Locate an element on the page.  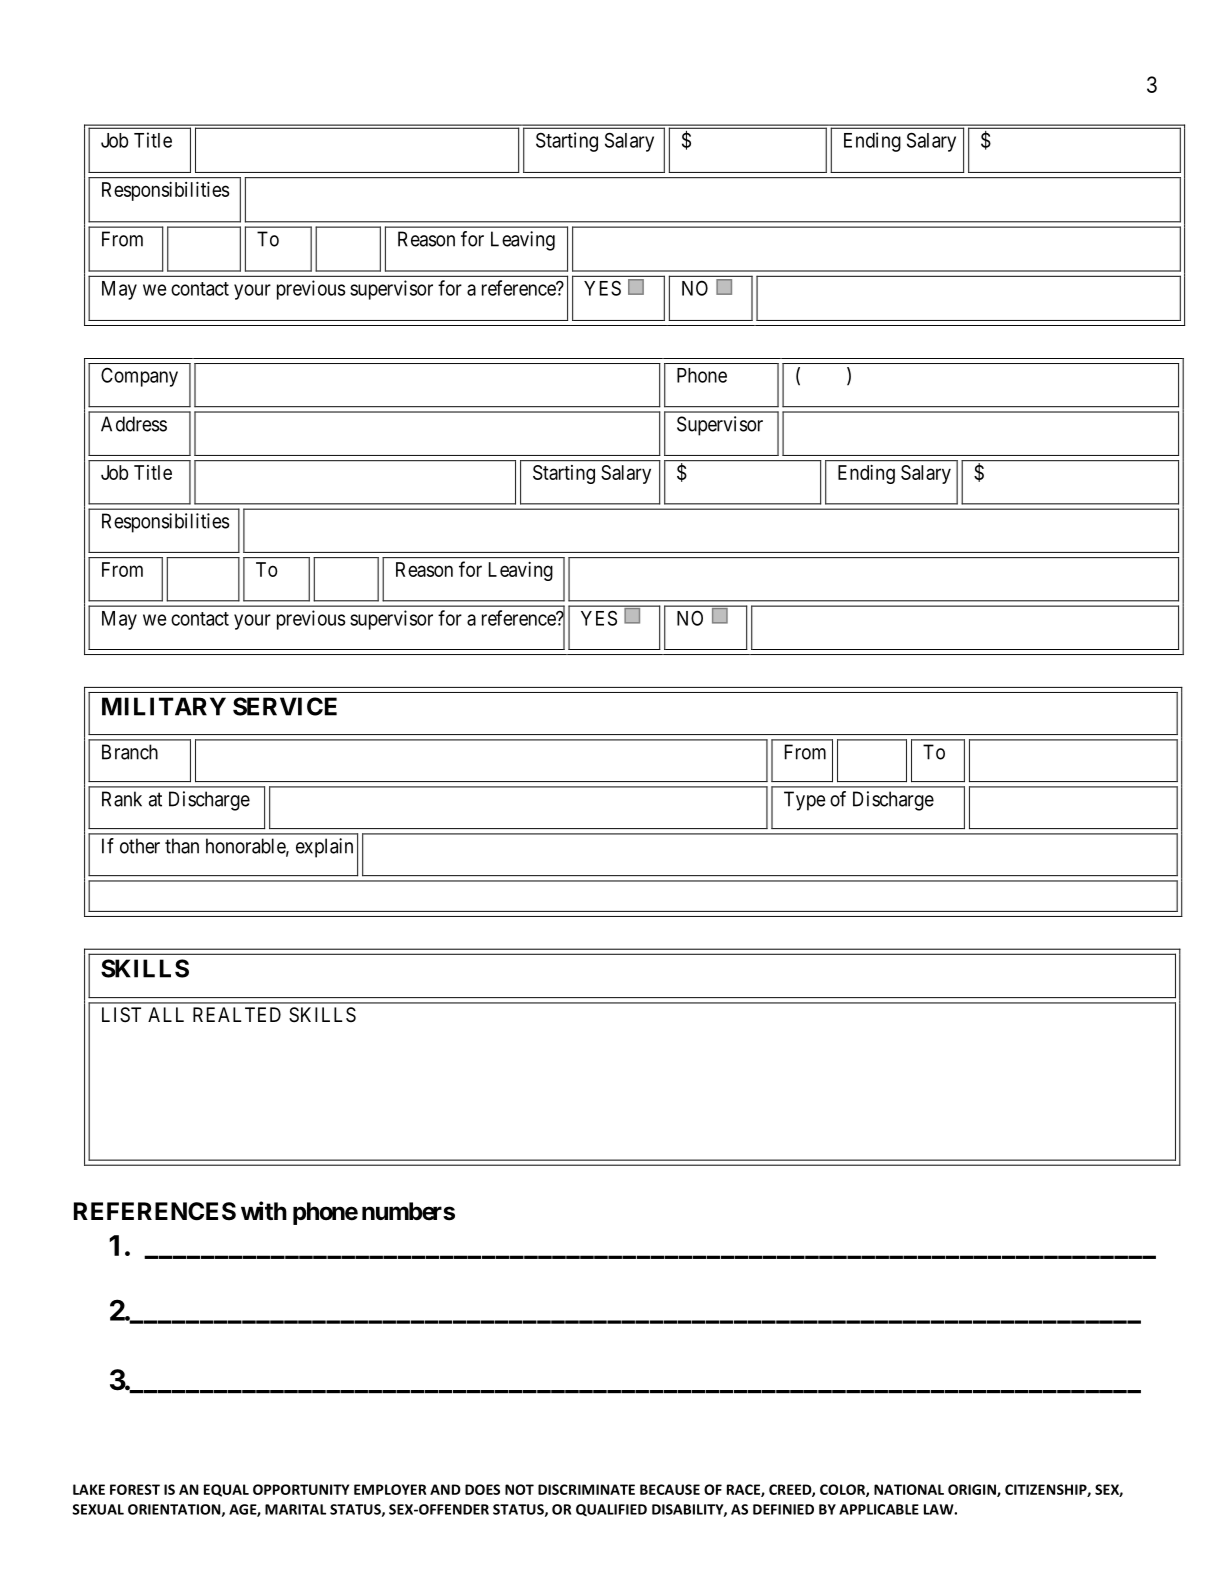
NATIONAL is located at coordinates (909, 1489).
